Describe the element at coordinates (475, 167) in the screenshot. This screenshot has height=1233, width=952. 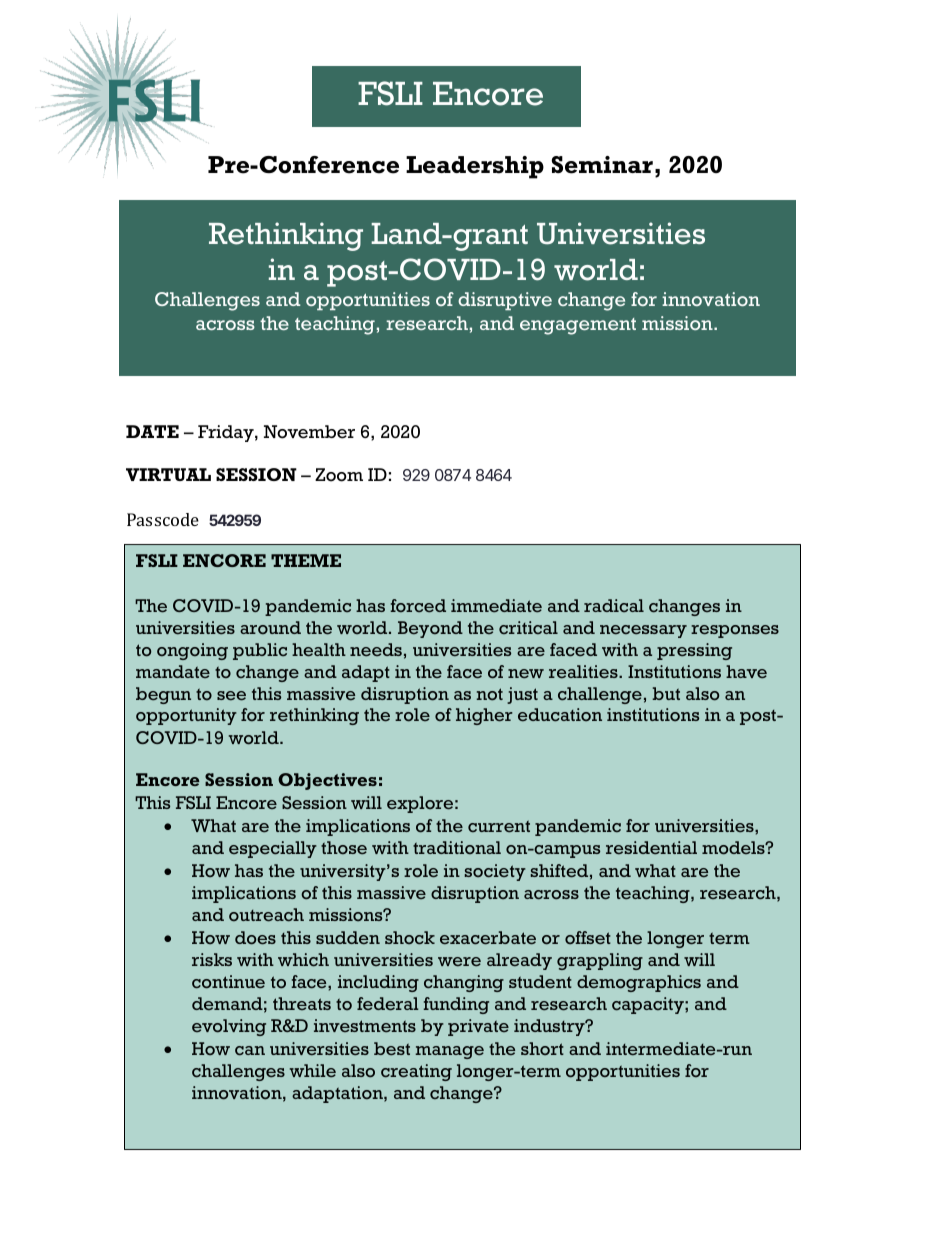
I see `Leadership` at that location.
